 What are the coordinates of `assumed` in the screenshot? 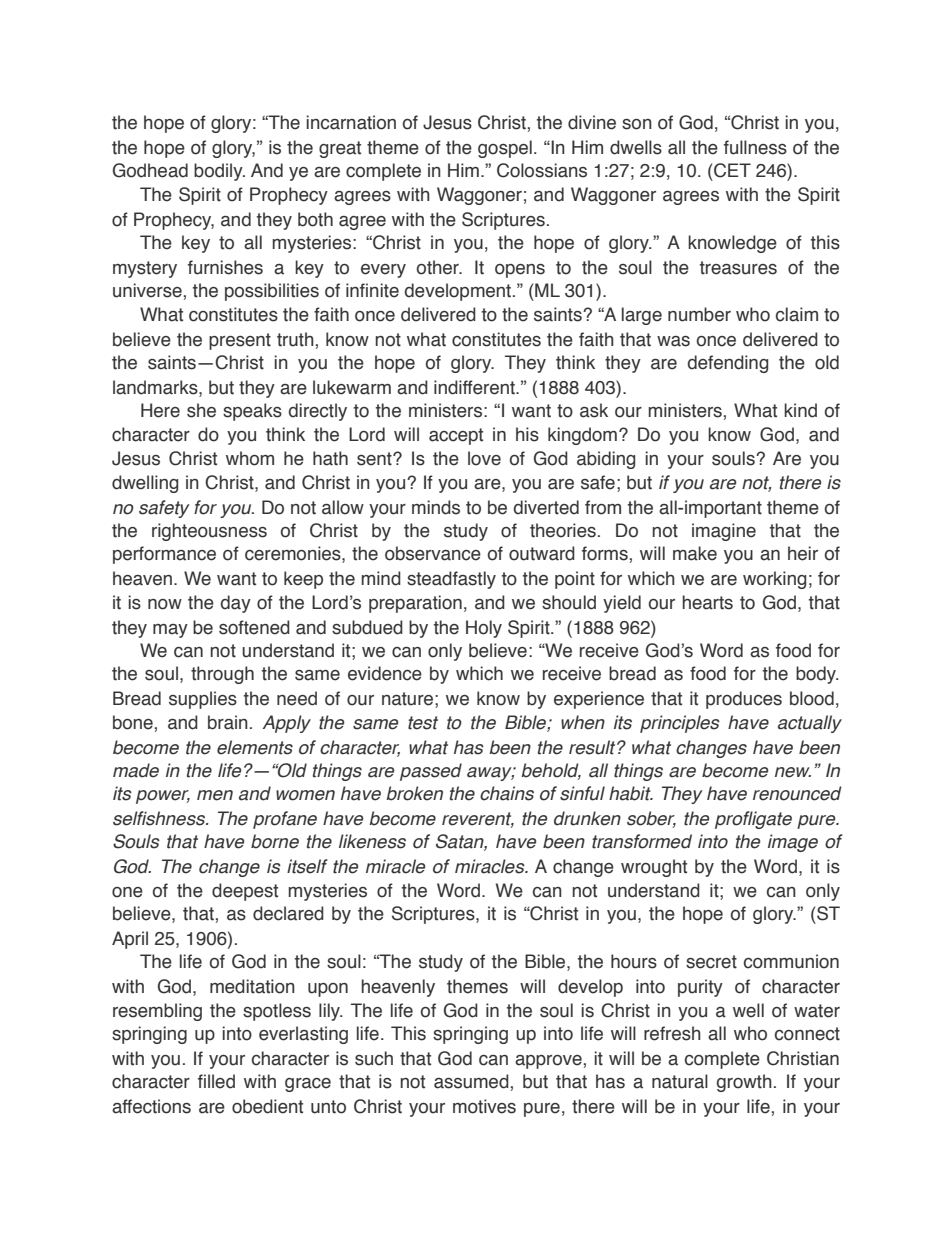 It's located at (471, 1081).
